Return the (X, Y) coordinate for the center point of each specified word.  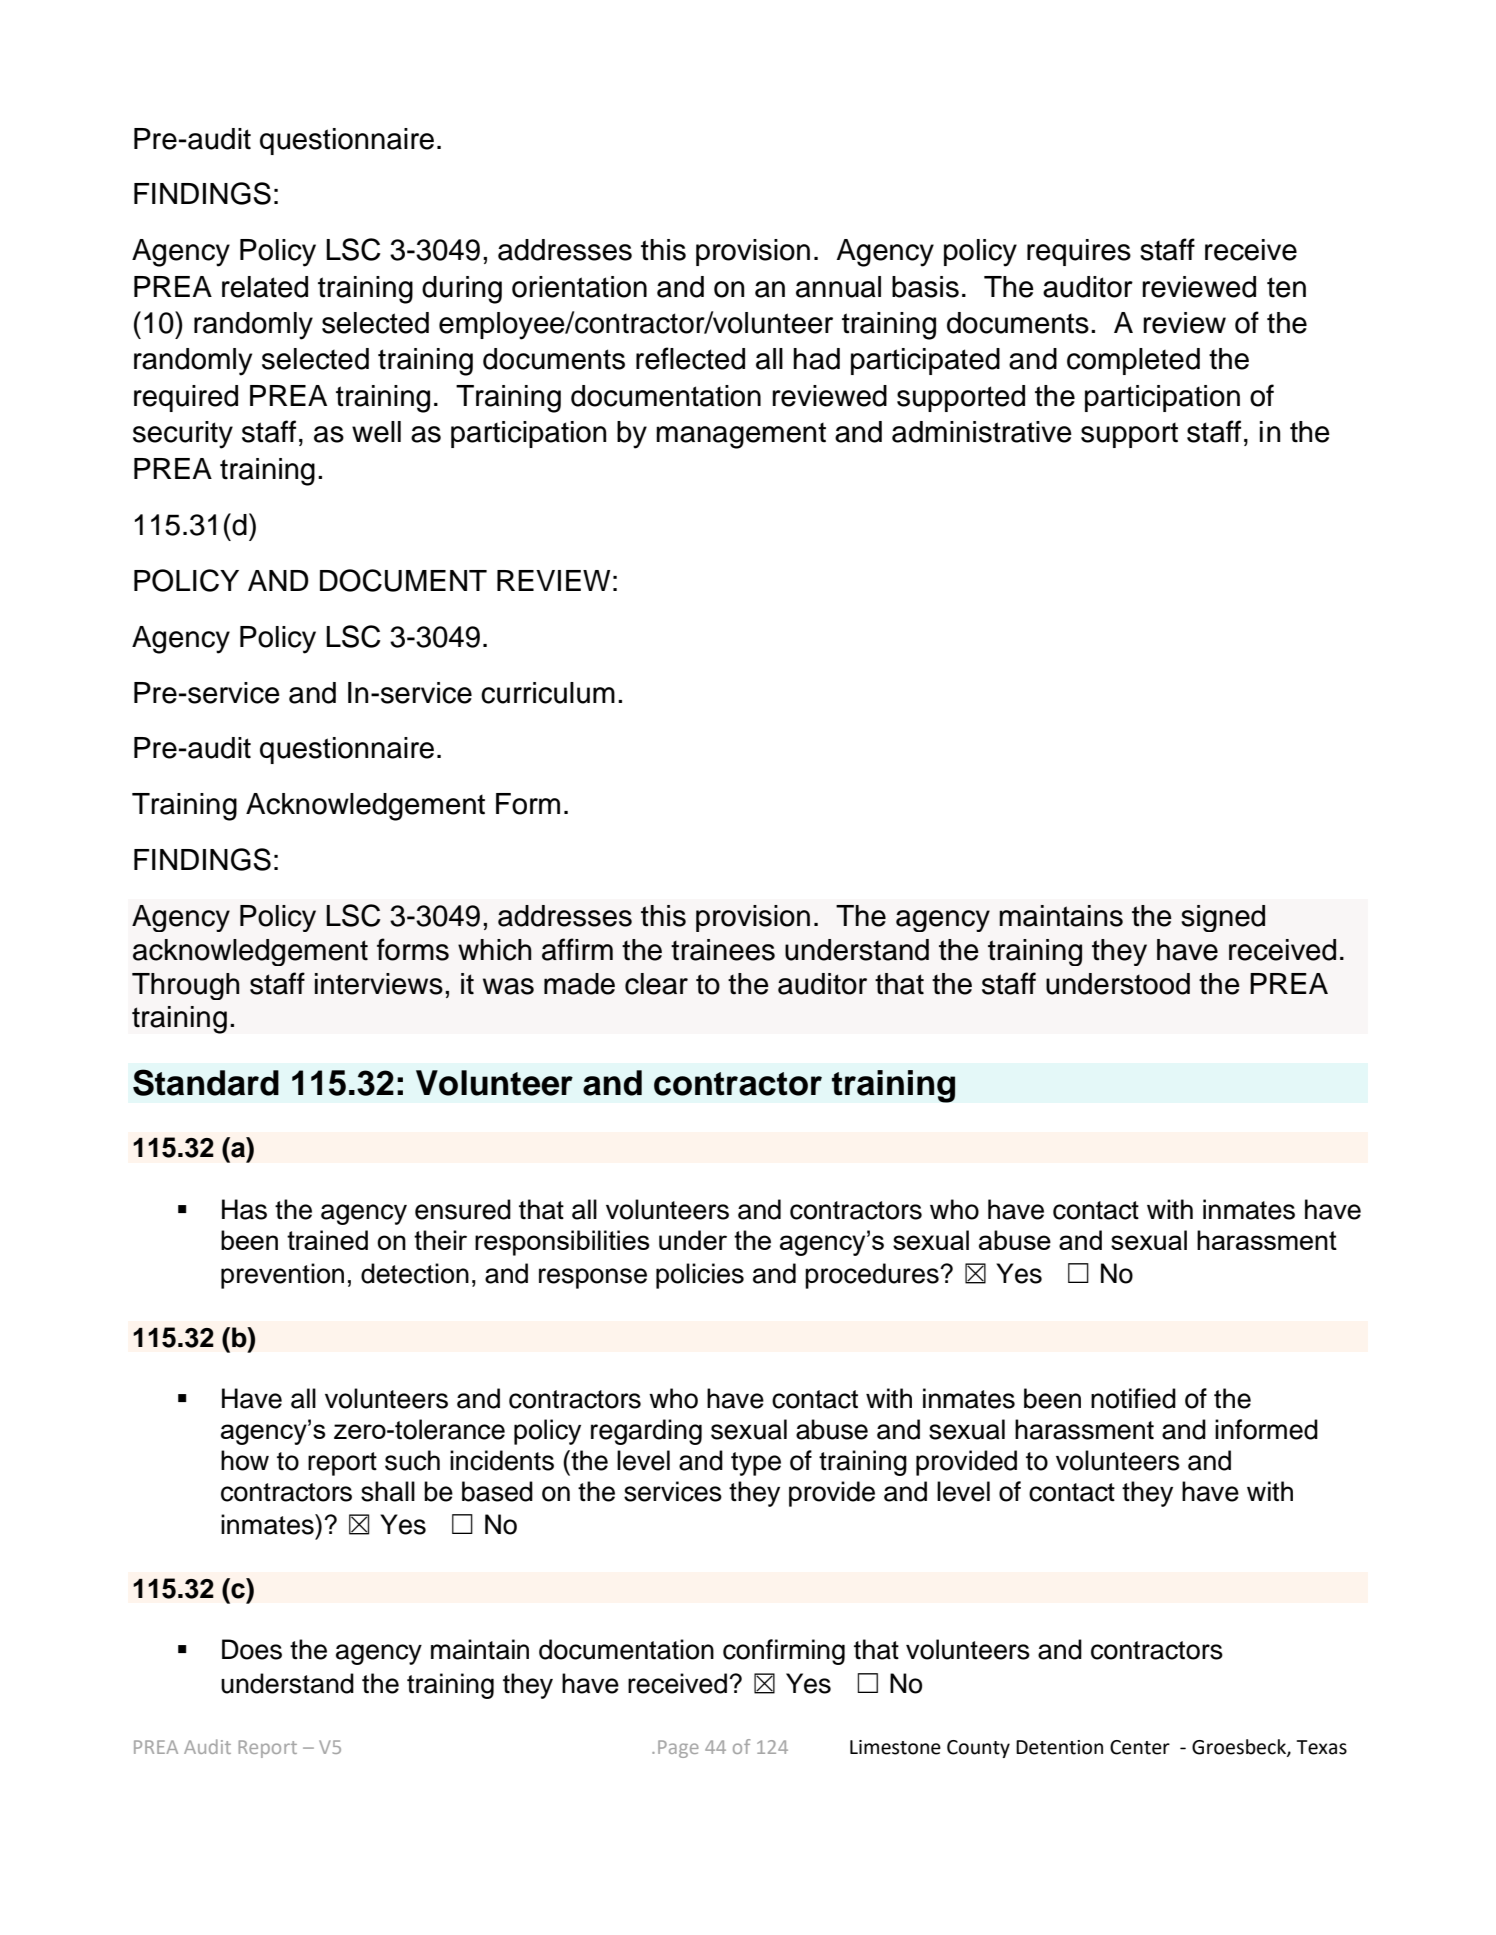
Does (252, 1649)
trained (327, 1240)
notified (1133, 1398)
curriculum (548, 693)
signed (1223, 918)
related (265, 287)
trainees (723, 950)
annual (838, 287)
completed (1133, 361)
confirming (784, 1652)
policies (700, 1276)
